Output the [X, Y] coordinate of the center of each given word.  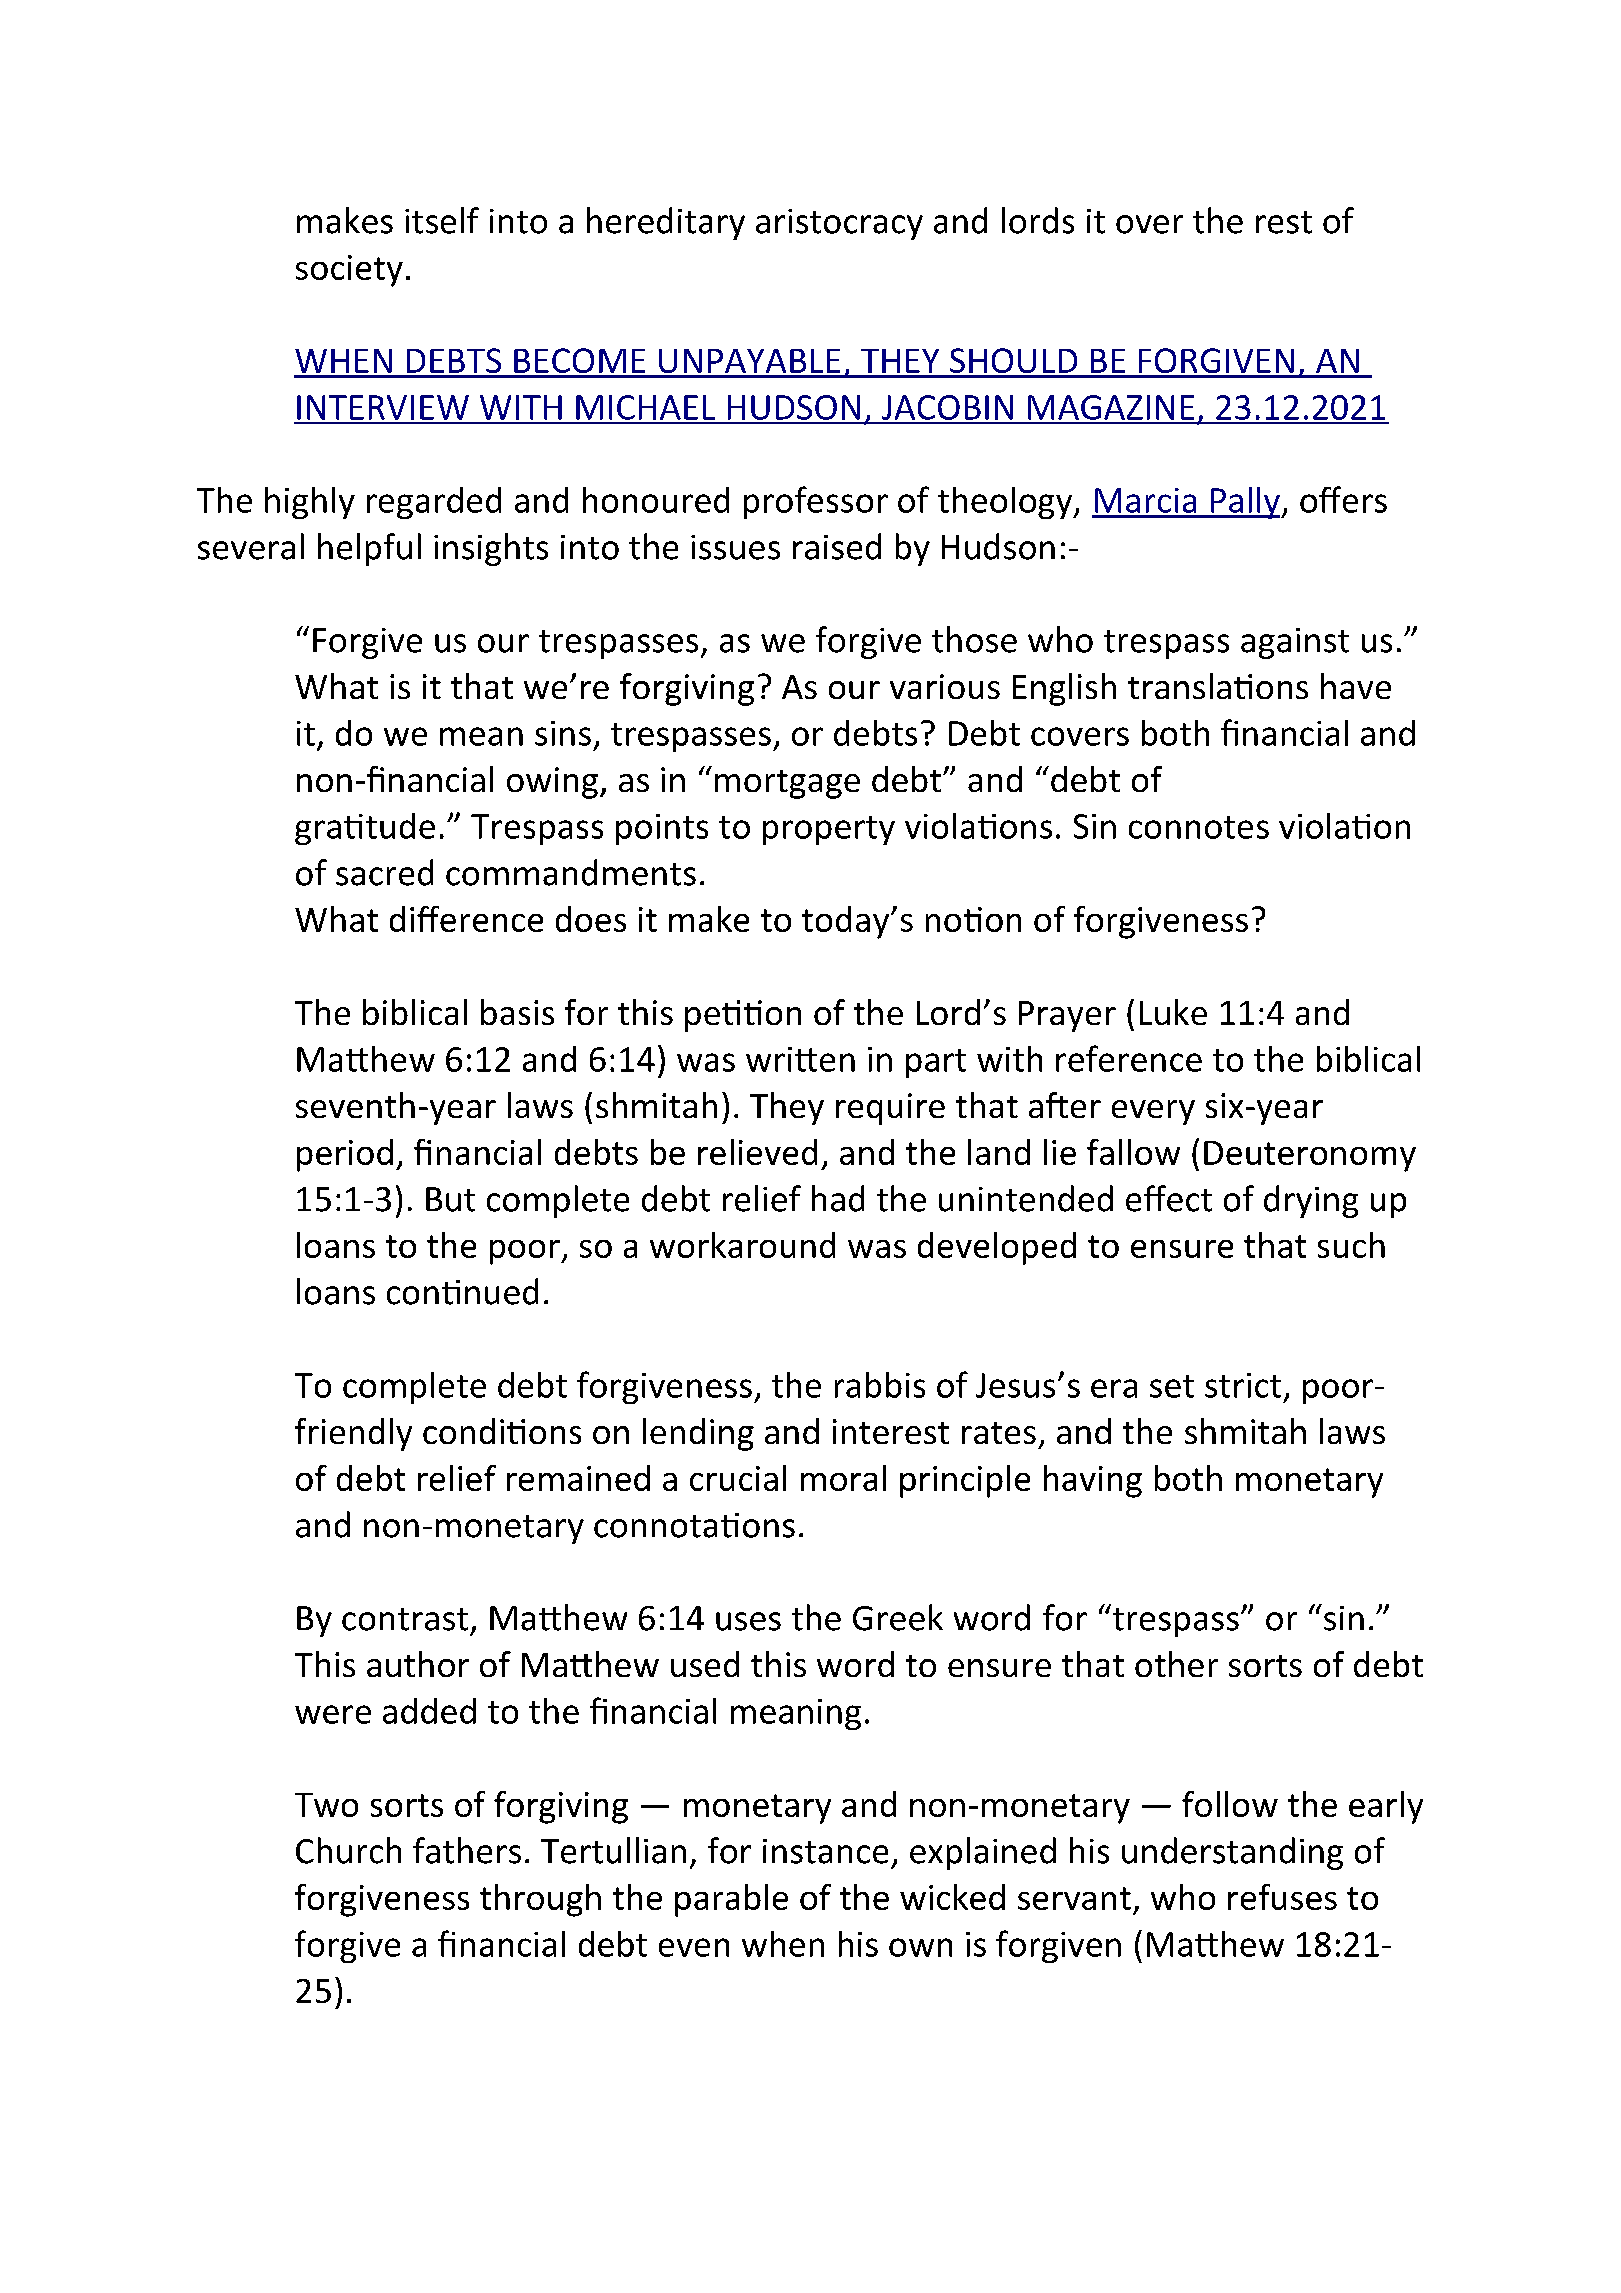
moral [843, 1478]
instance [825, 1851]
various [945, 686]
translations [1218, 686]
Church [348, 1850]
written [800, 1059]
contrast [405, 1619]
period [345, 1155]
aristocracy [839, 224]
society [349, 271]
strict [1243, 1385]
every [1153, 1112]
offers [1343, 499]
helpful [369, 549]
